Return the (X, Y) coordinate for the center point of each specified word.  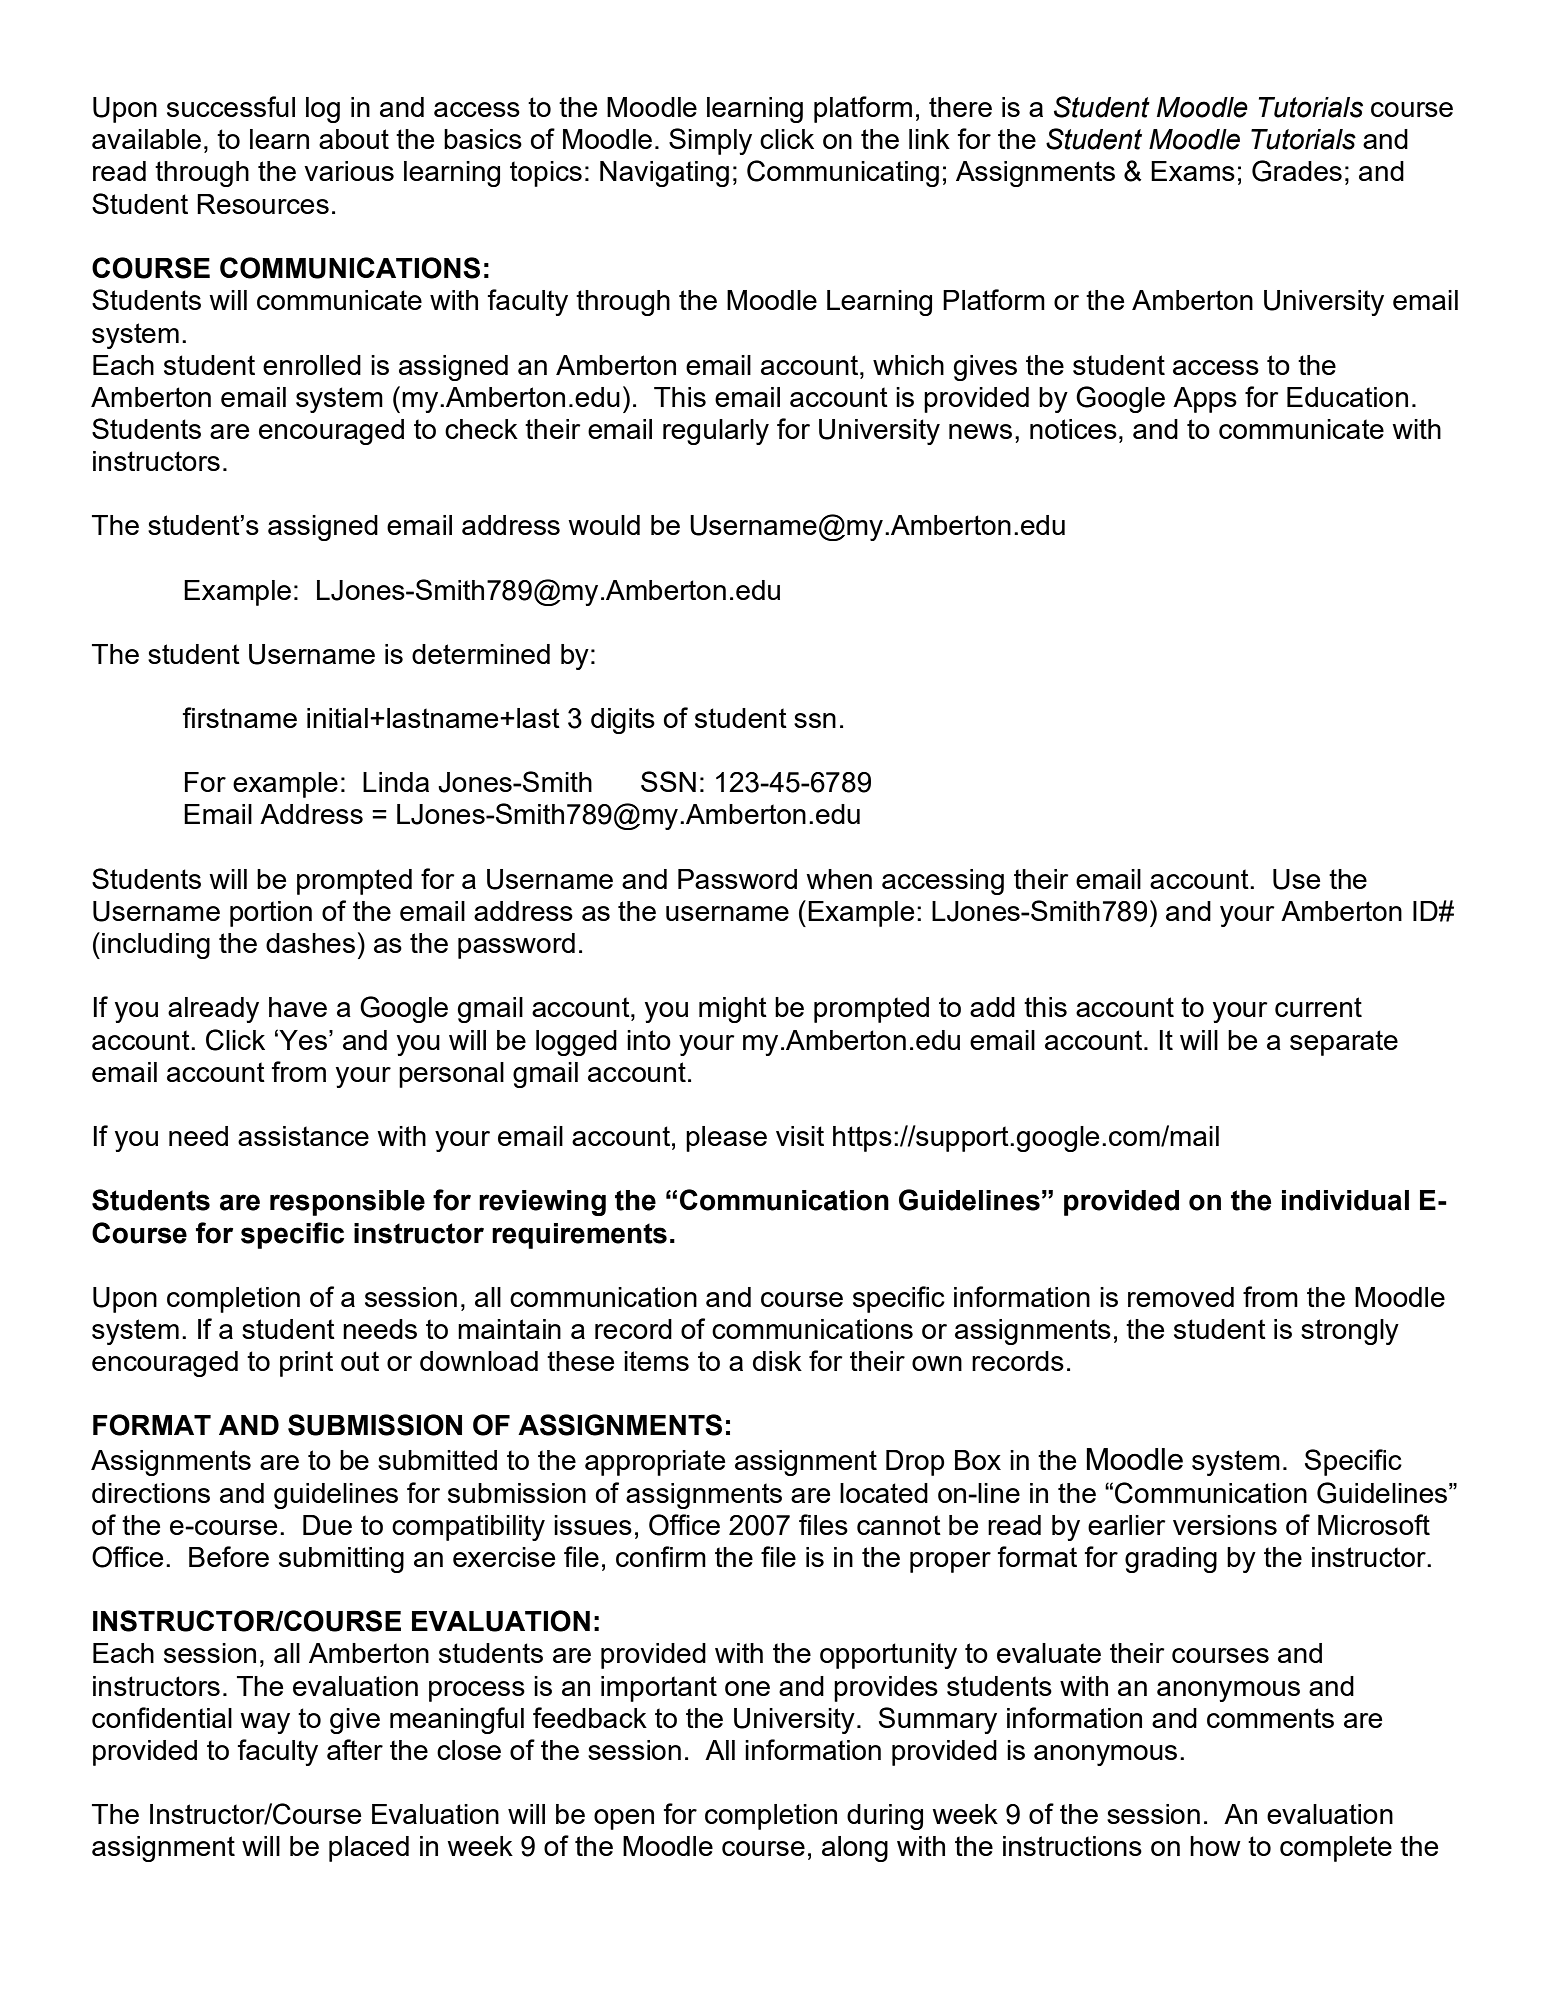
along (855, 1849)
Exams (1193, 171)
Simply (710, 141)
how (1215, 1846)
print (306, 1364)
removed (1181, 1297)
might (733, 1010)
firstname (239, 717)
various (349, 171)
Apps (1205, 400)
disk (777, 1361)
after (355, 1749)
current (1318, 1007)
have (298, 1007)
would (604, 525)
